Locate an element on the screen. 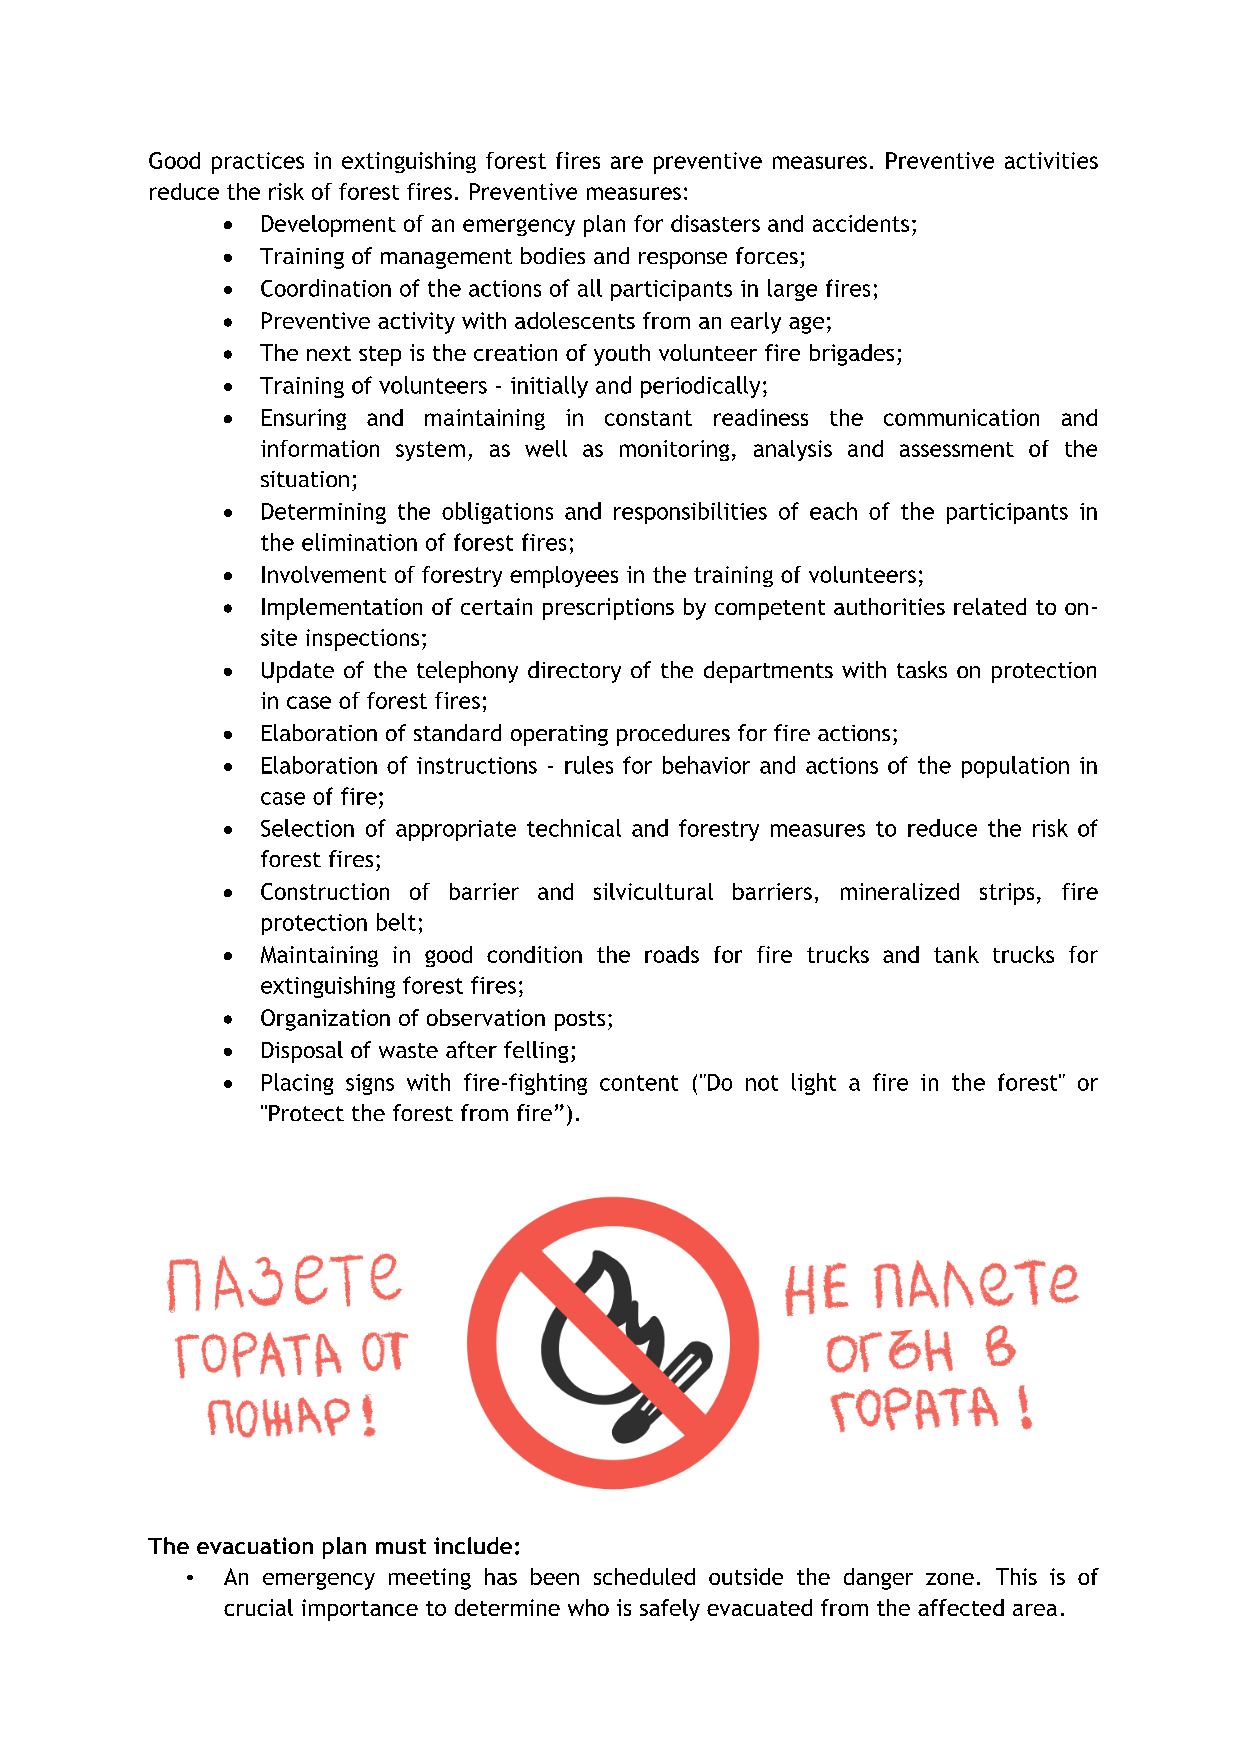 Image resolution: width=1247 pixels, height=1764 pixels. roads is located at coordinates (672, 954).
